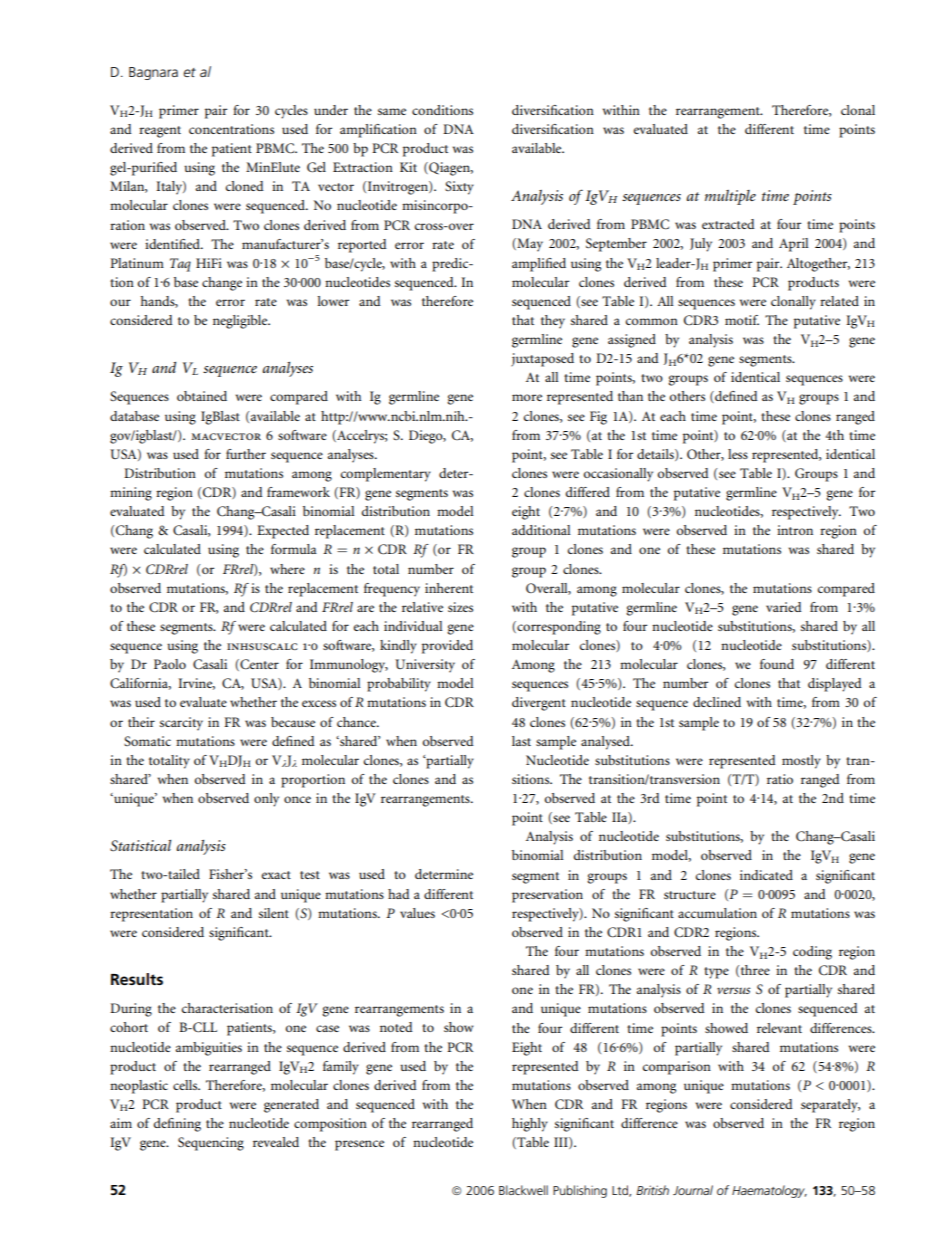  Describe the element at coordinates (211, 1144) in the screenshot. I see `Sequencing` at that location.
